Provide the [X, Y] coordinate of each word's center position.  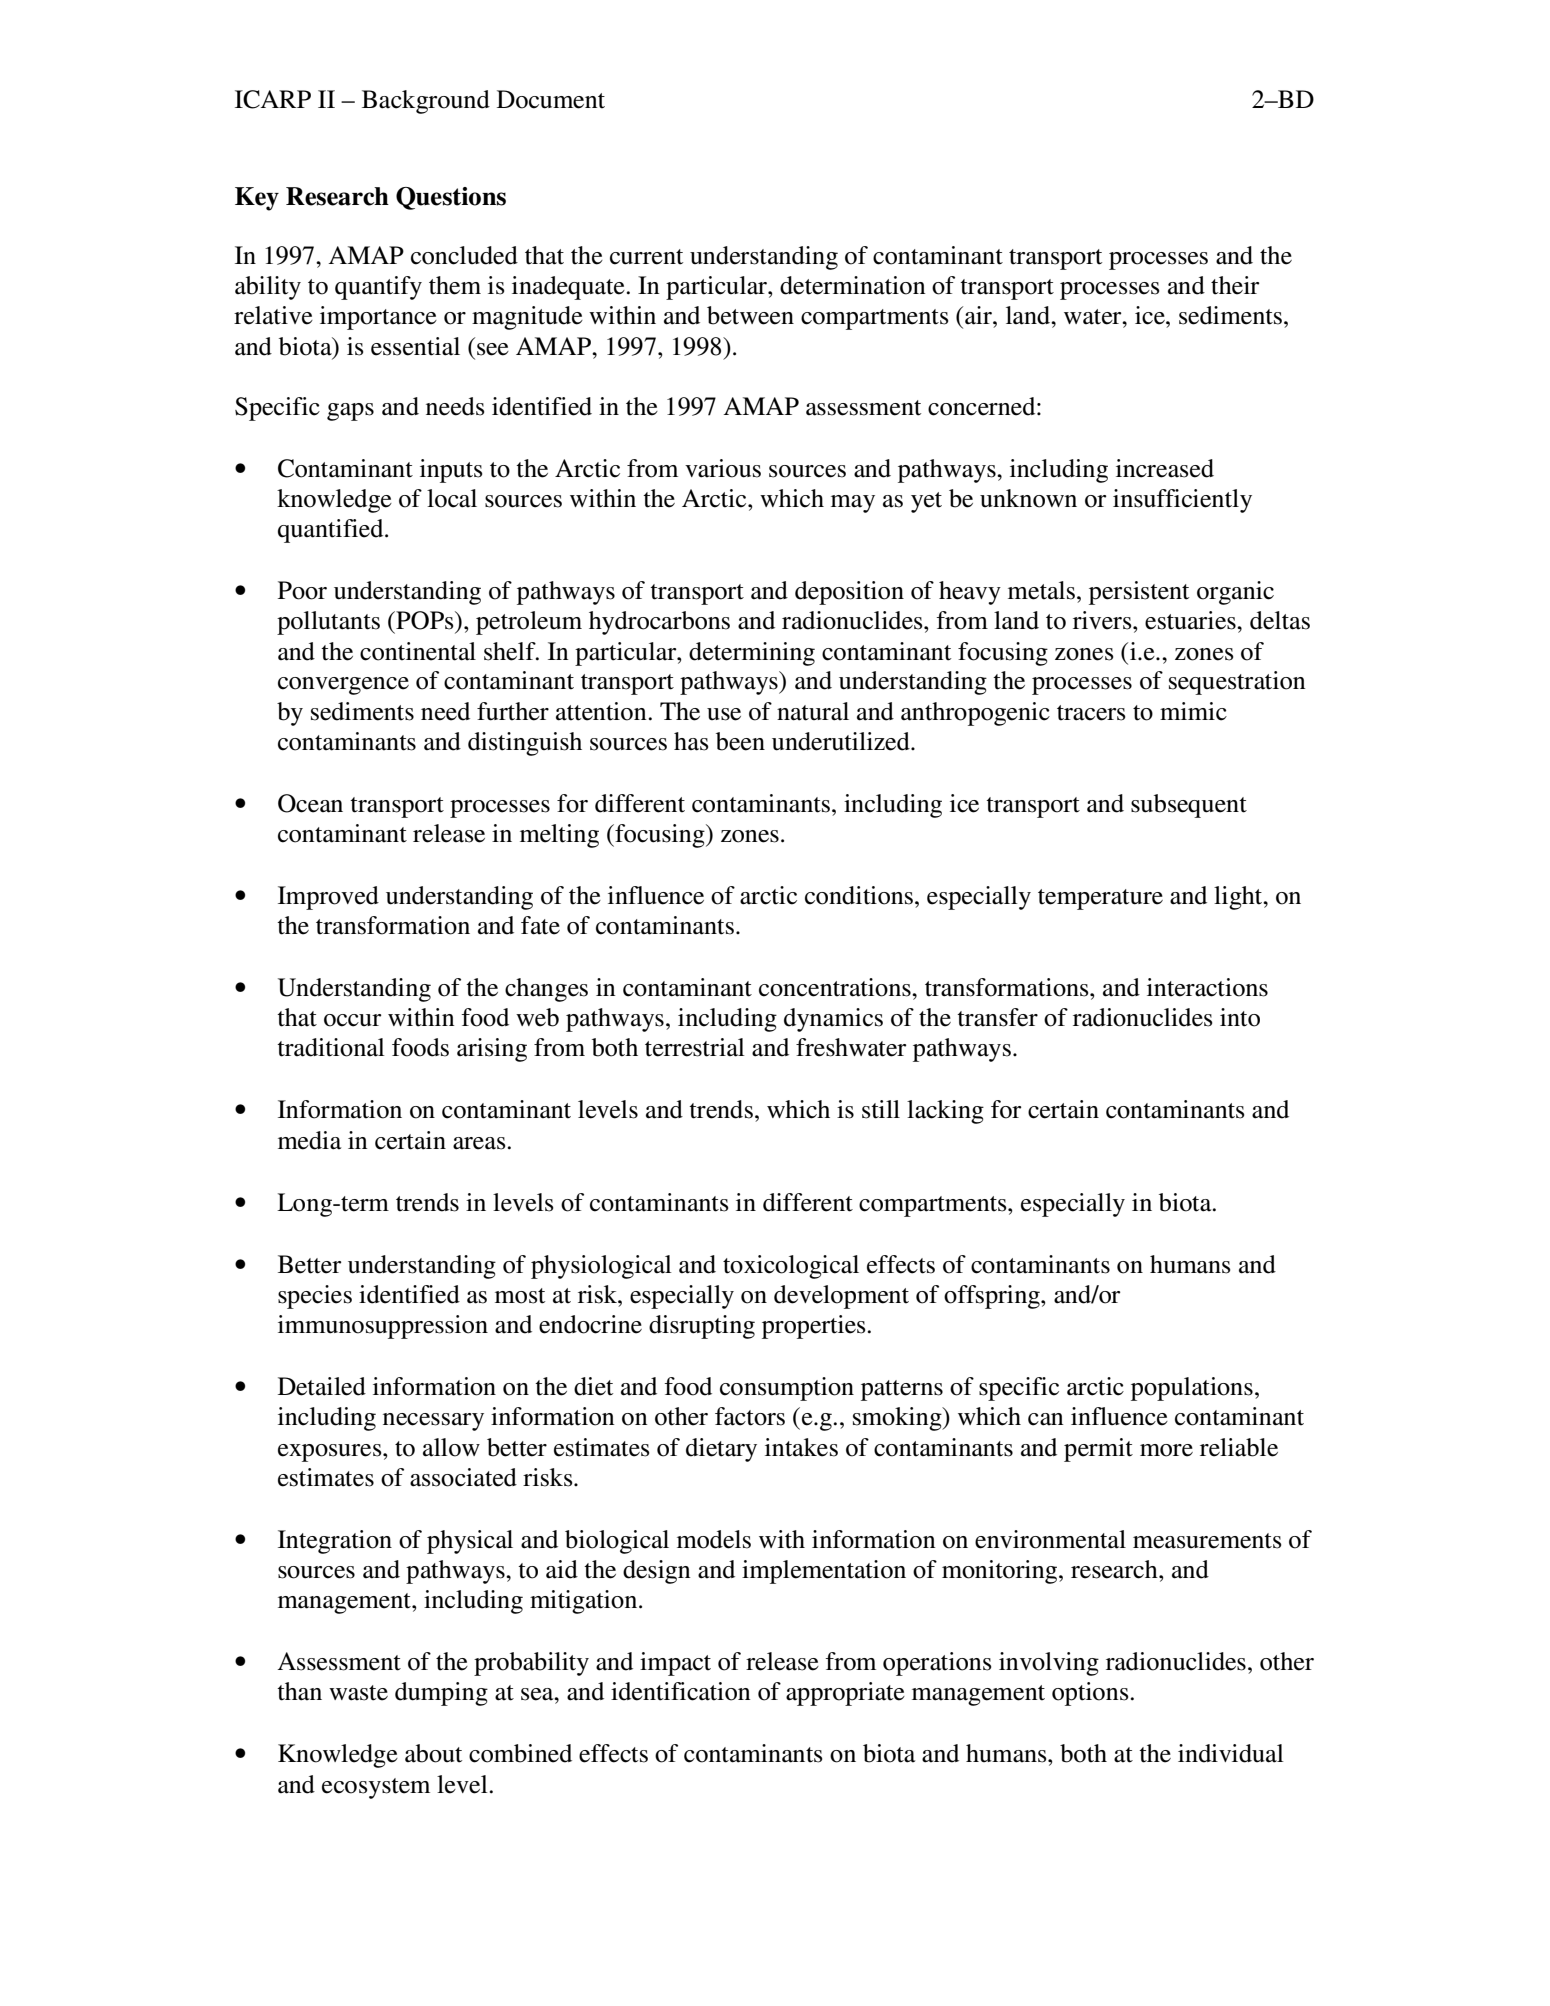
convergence [343, 686]
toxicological [791, 1267]
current [646, 257]
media [310, 1140]
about [433, 1753]
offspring [993, 1297]
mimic [1193, 711]
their [1235, 285]
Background [426, 102]
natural [813, 711]
